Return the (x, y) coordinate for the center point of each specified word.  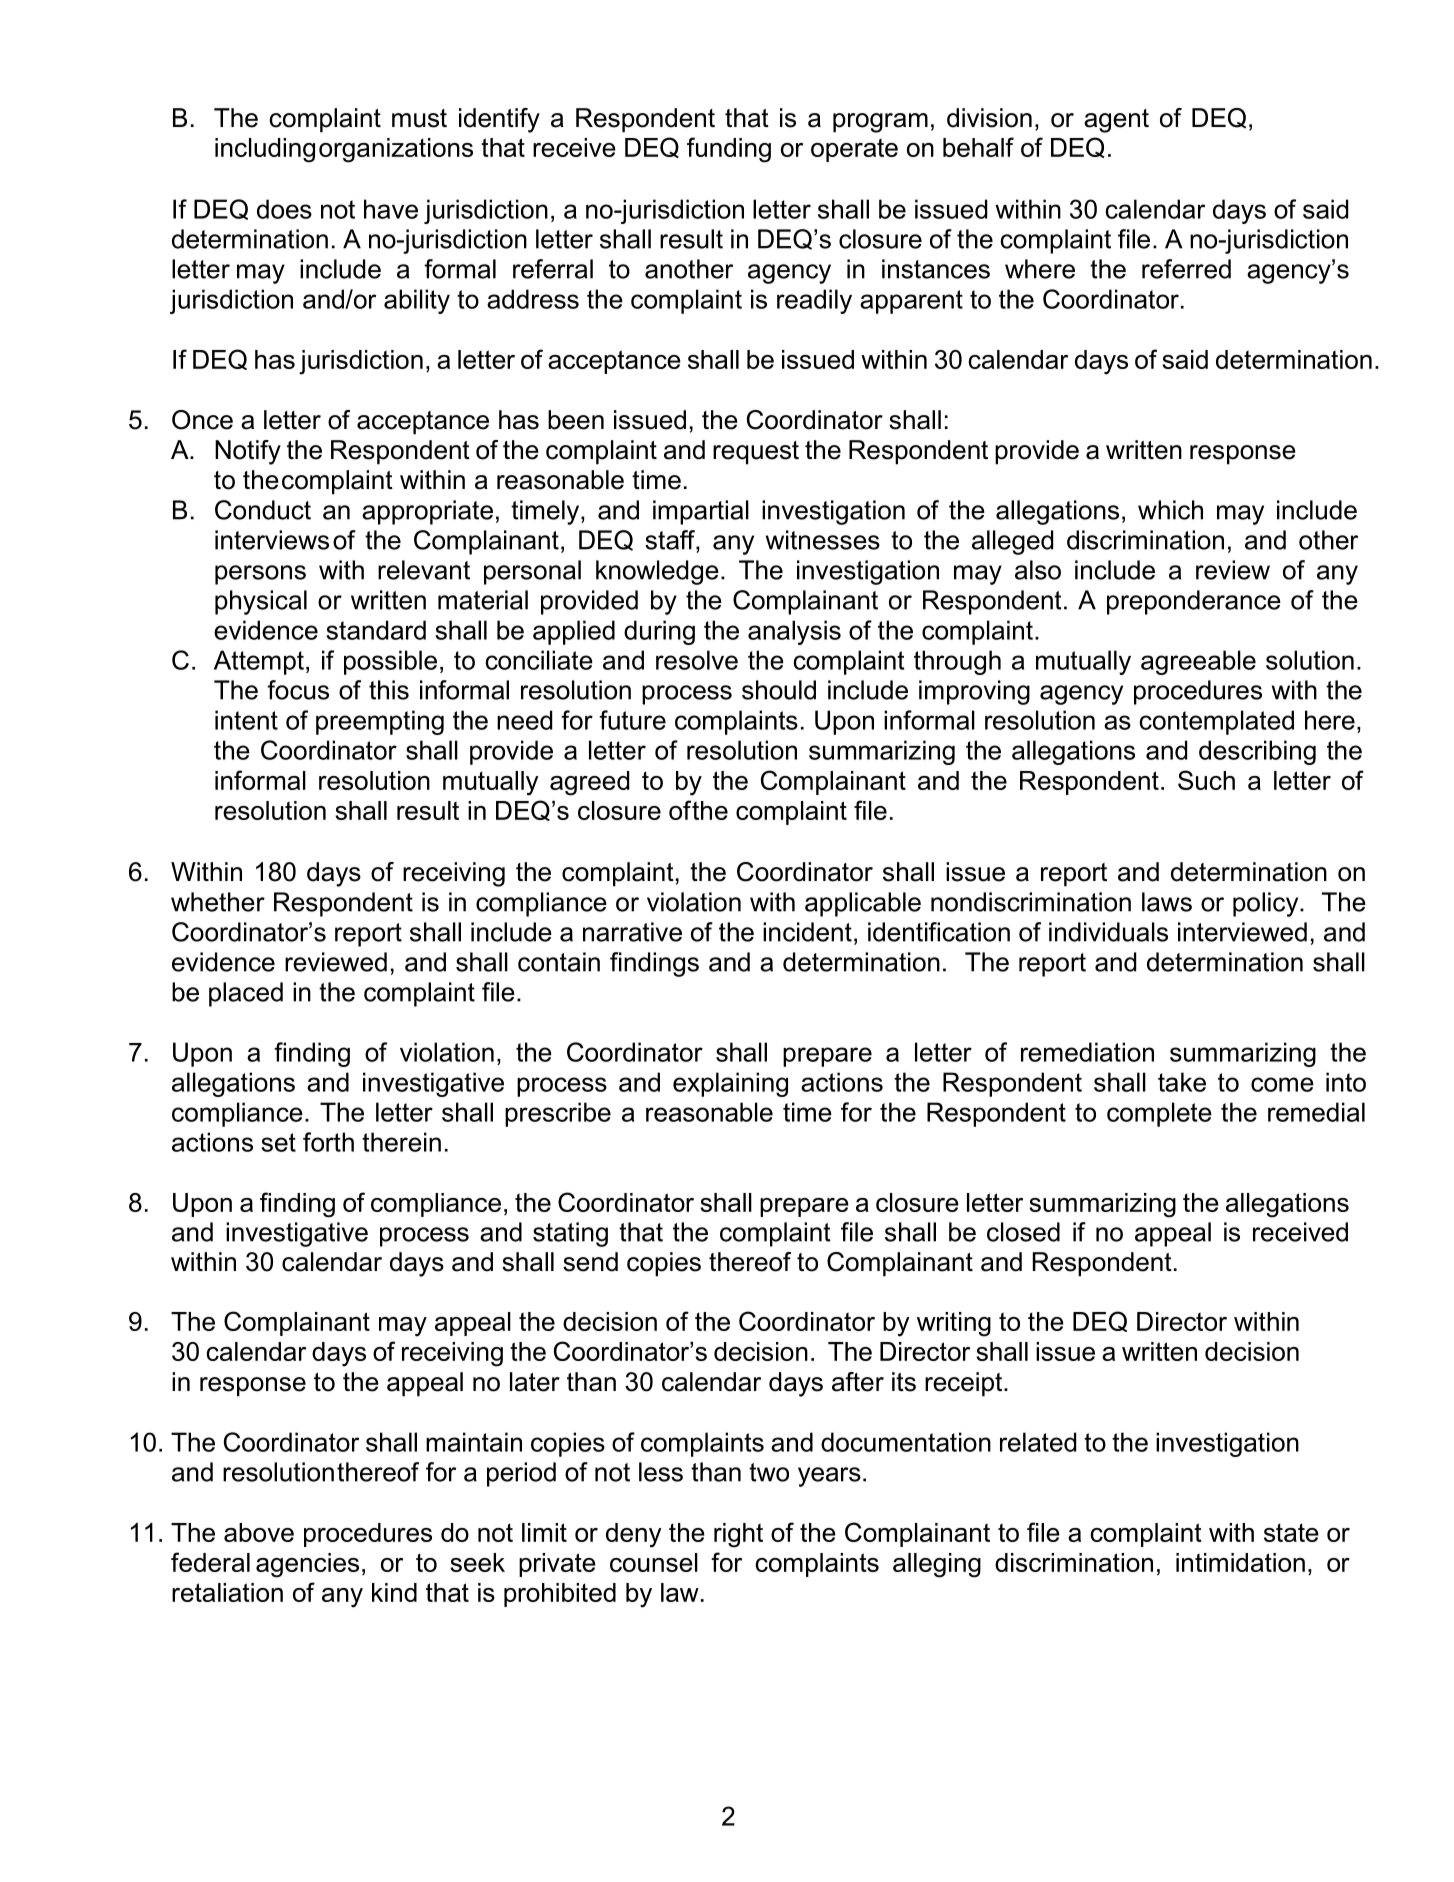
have (391, 209)
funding (729, 150)
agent (1116, 121)
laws (1167, 902)
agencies (307, 1565)
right (738, 1535)
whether (218, 902)
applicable (863, 904)
